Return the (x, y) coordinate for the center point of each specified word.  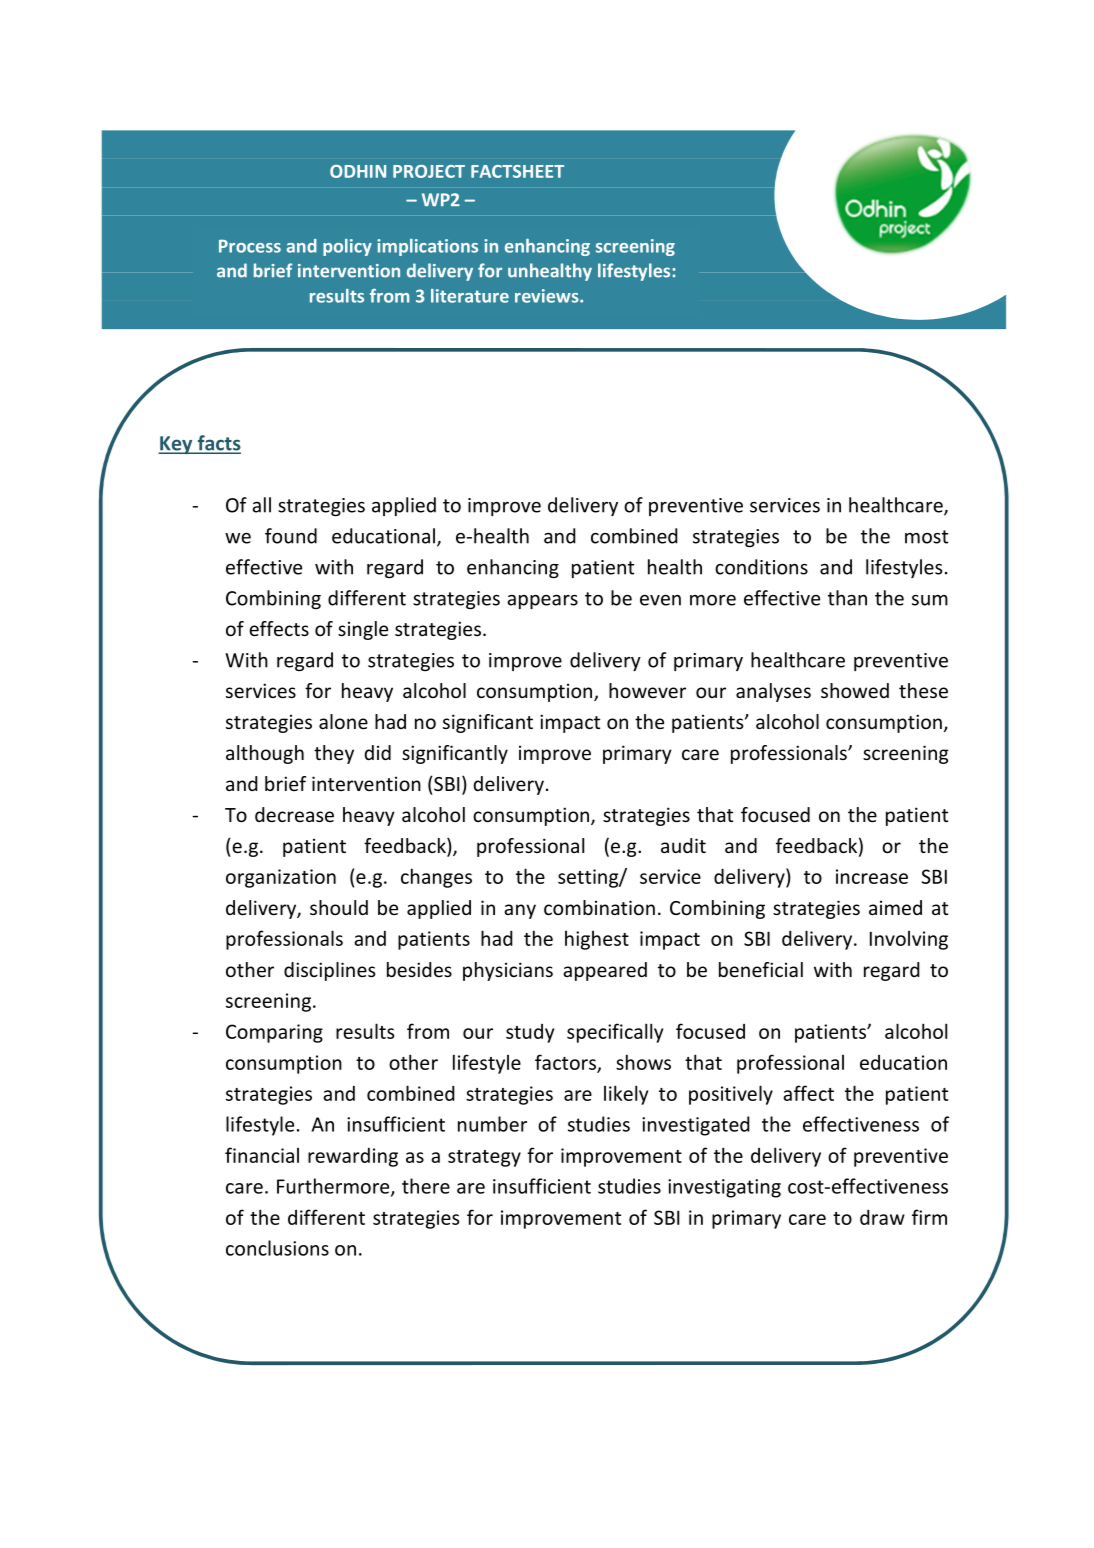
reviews (548, 296)
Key (176, 445)
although (265, 754)
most (926, 537)
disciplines (329, 971)
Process (250, 246)
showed (855, 690)
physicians (508, 971)
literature (470, 296)
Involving (909, 940)
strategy (484, 1158)
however (647, 690)
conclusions (277, 1248)
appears (542, 602)
